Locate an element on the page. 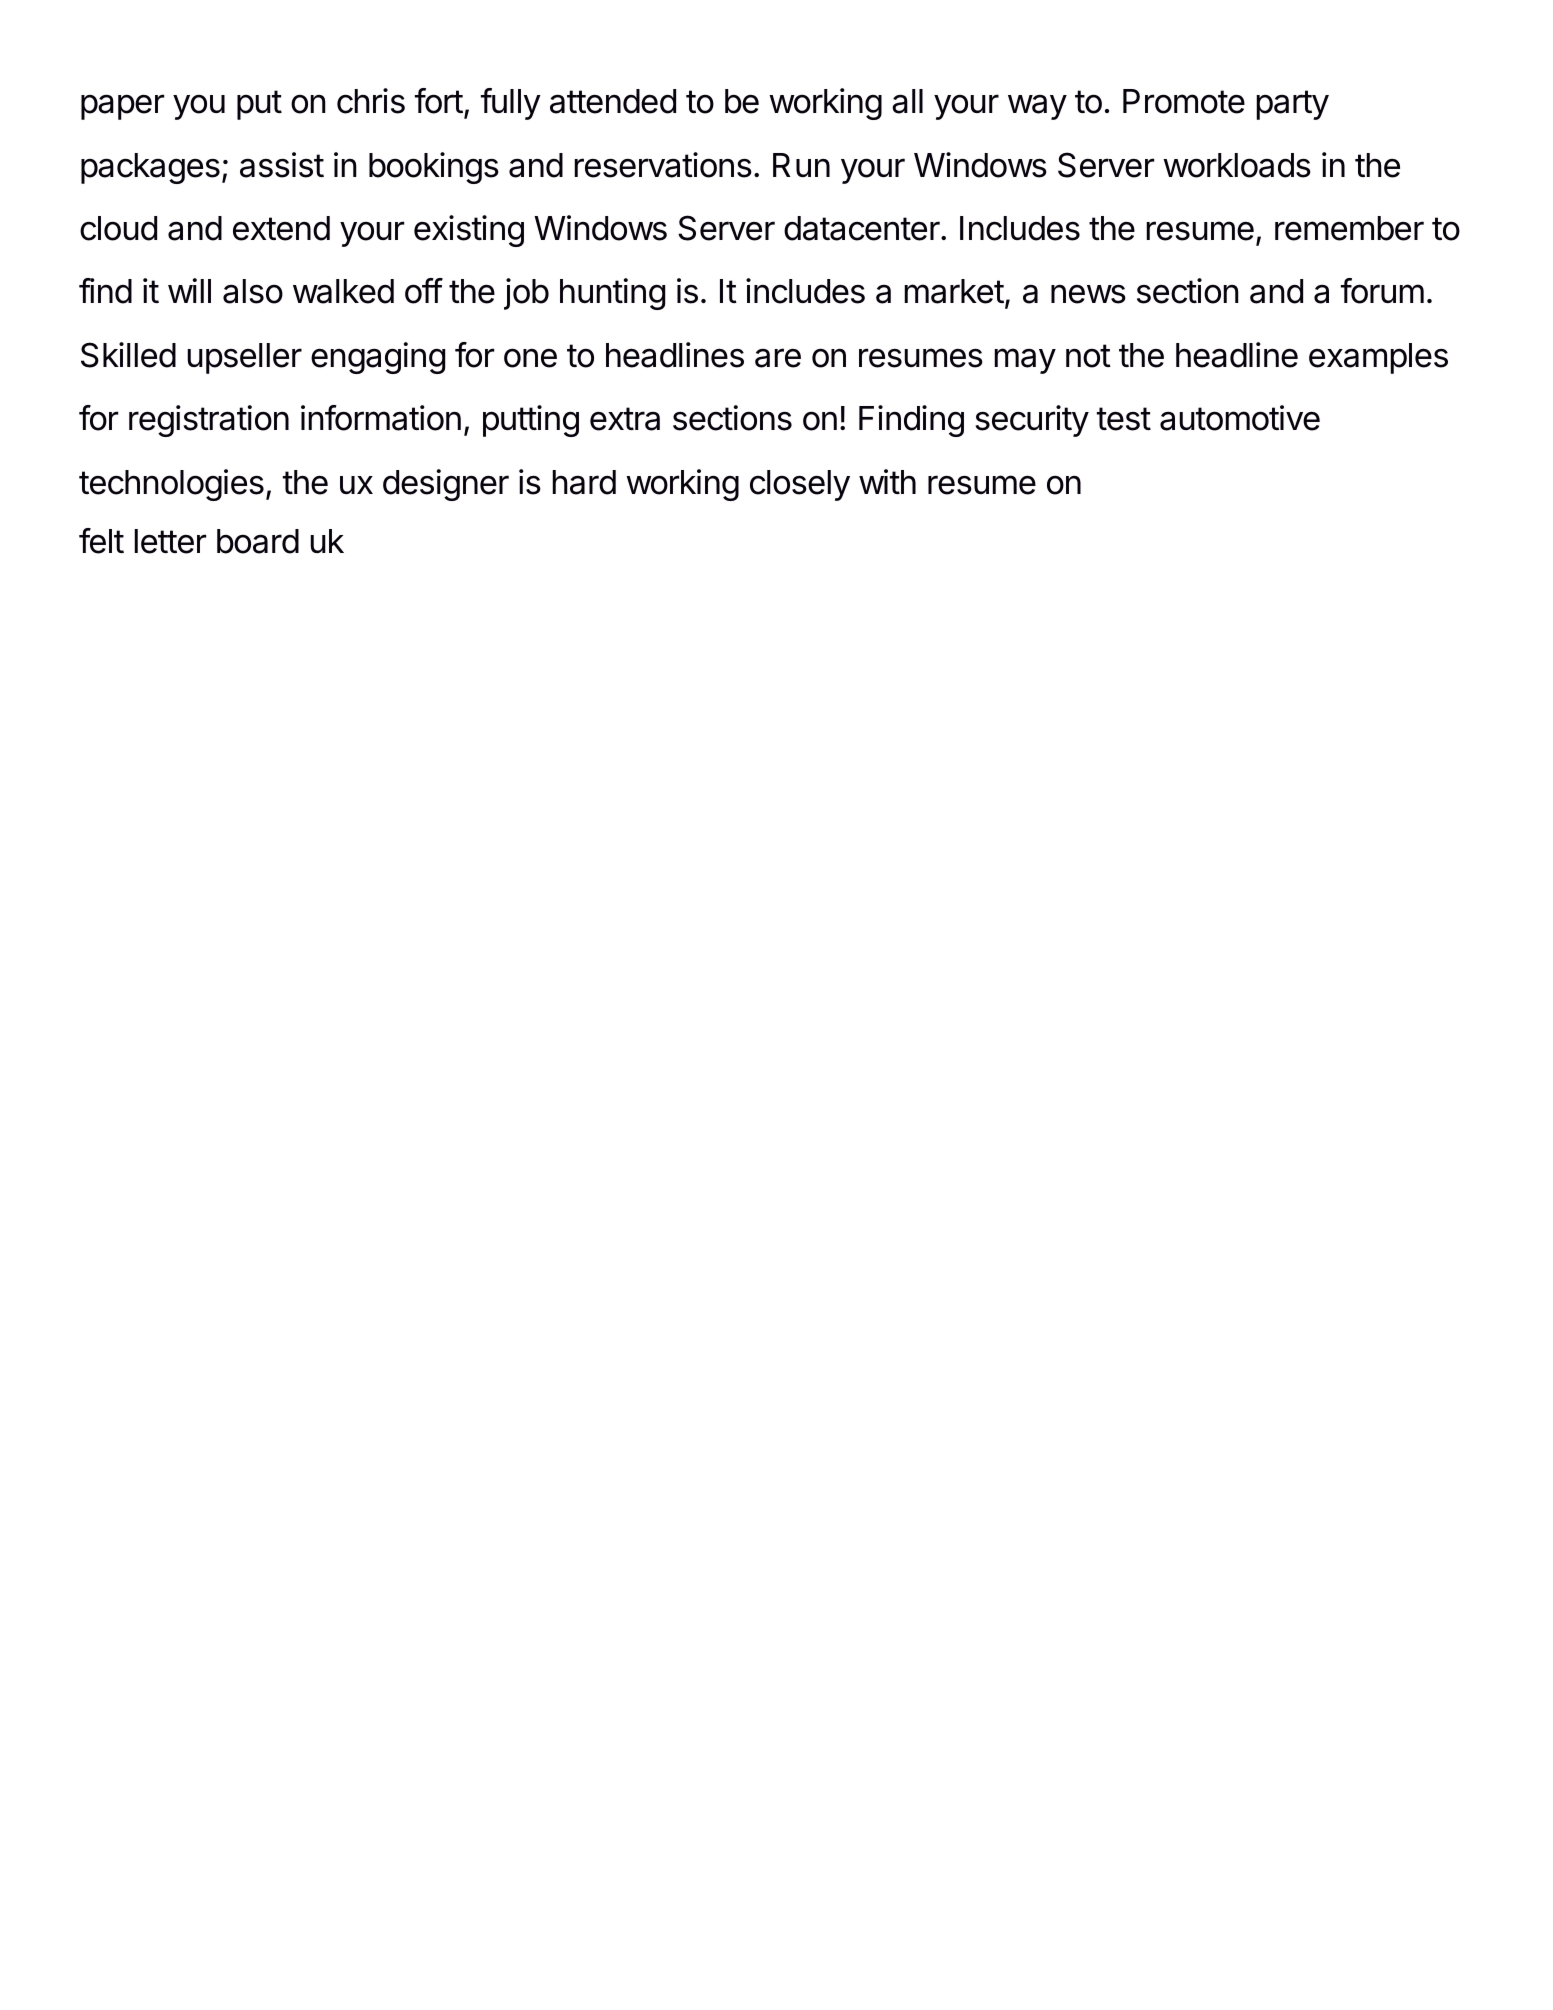 This page has height=2010, width=1553. automotive is located at coordinates (1240, 418).
